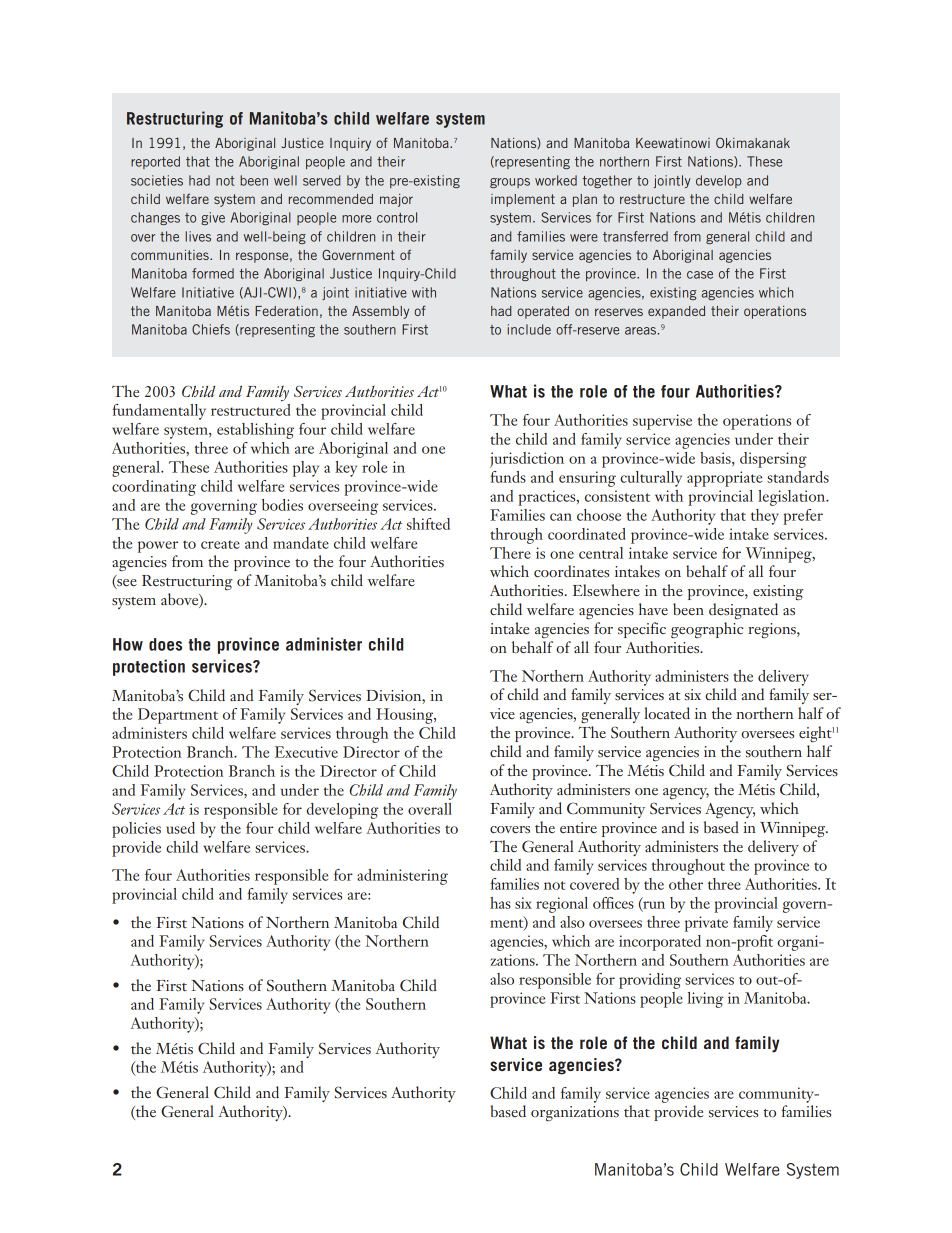  Describe the element at coordinates (500, 903) in the page. I see `has` at that location.
